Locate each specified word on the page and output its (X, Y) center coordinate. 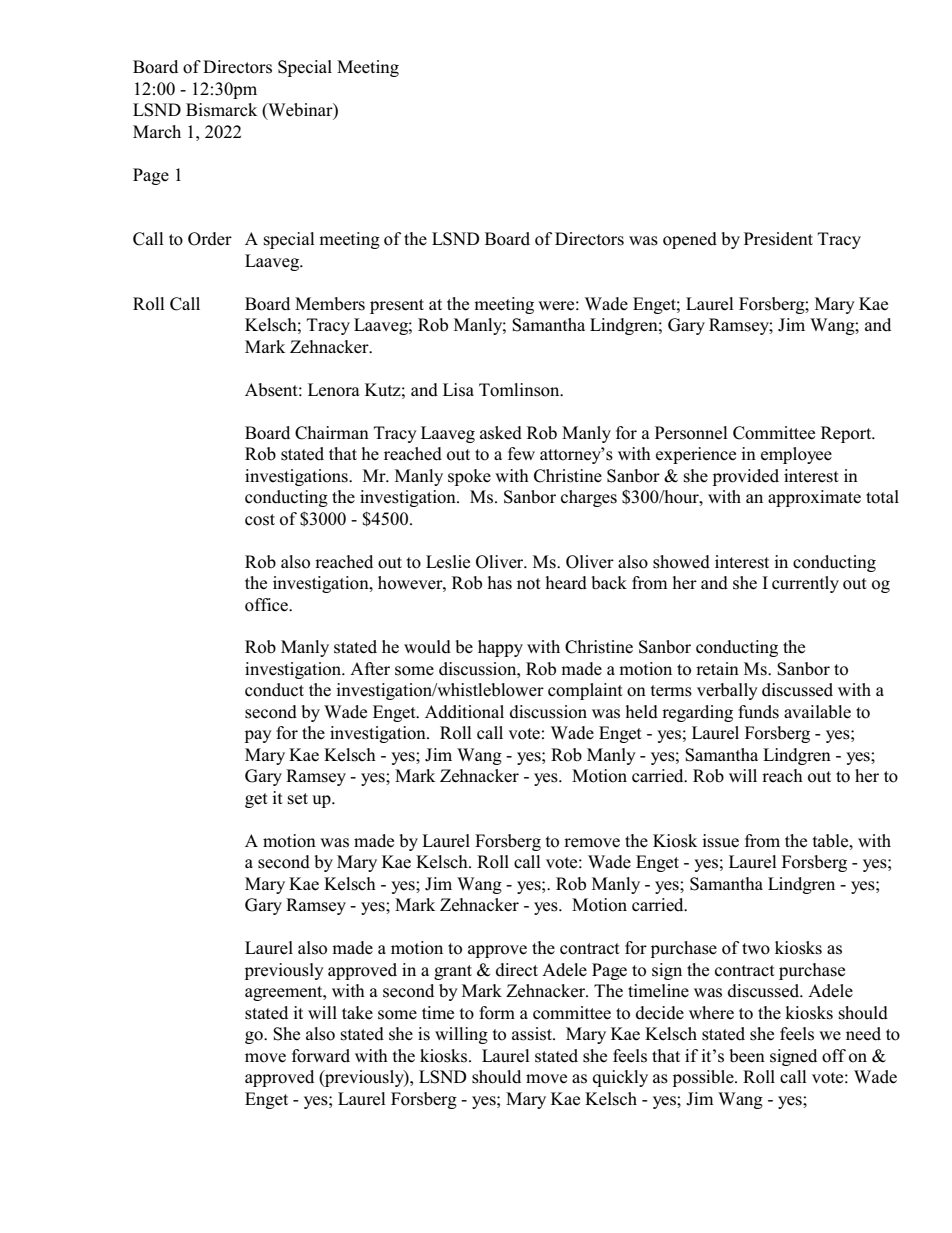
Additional (464, 712)
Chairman (332, 433)
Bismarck (221, 110)
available (817, 712)
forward (321, 1056)
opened (690, 240)
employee (796, 455)
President (778, 239)
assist (533, 1034)
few (521, 454)
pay (258, 736)
